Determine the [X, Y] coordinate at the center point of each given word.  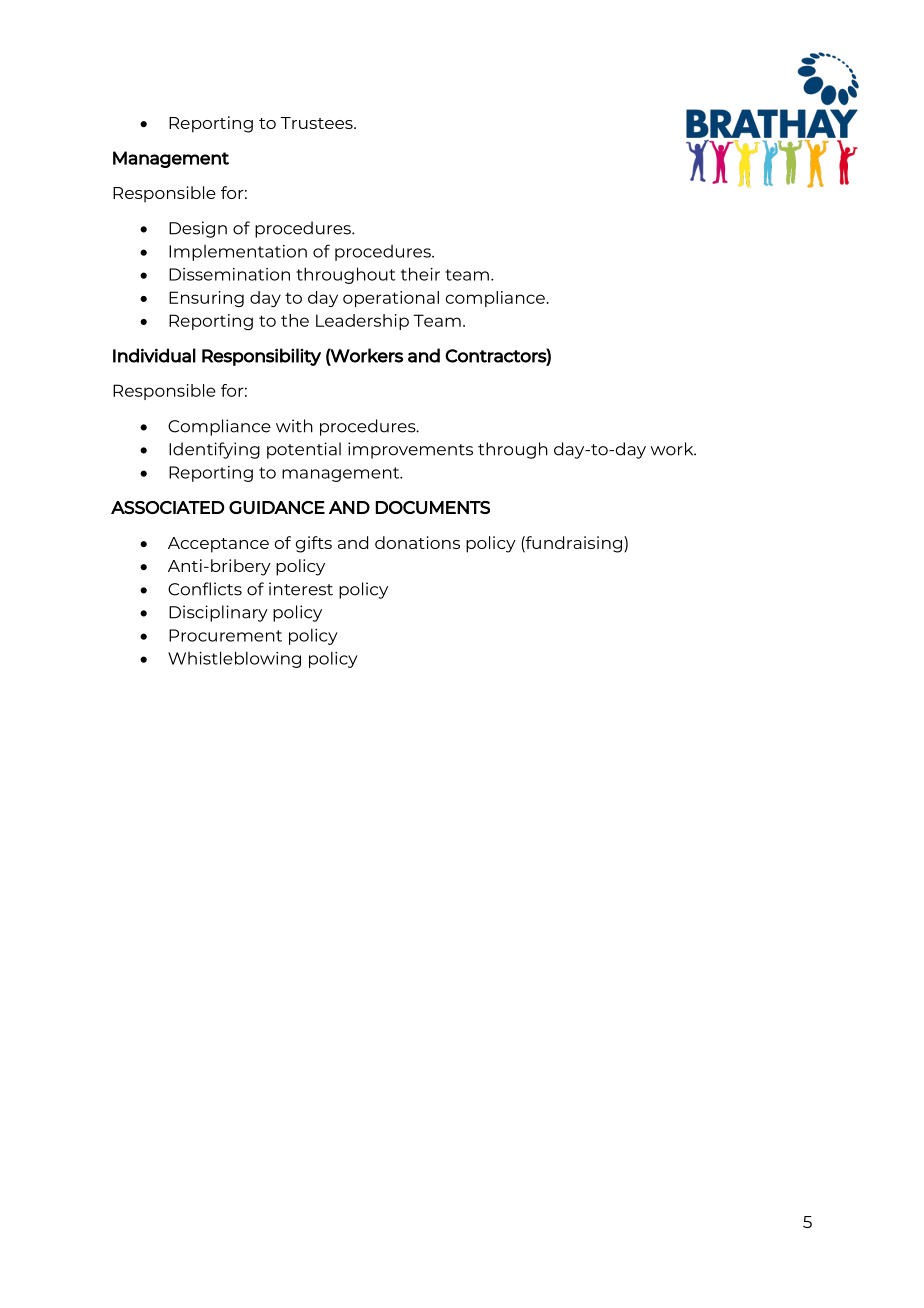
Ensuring [206, 299]
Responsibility [261, 357]
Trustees [318, 123]
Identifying [214, 450]
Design [198, 229]
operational [391, 299]
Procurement [225, 635]
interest [301, 589]
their [420, 274]
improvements [410, 450]
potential [304, 450]
